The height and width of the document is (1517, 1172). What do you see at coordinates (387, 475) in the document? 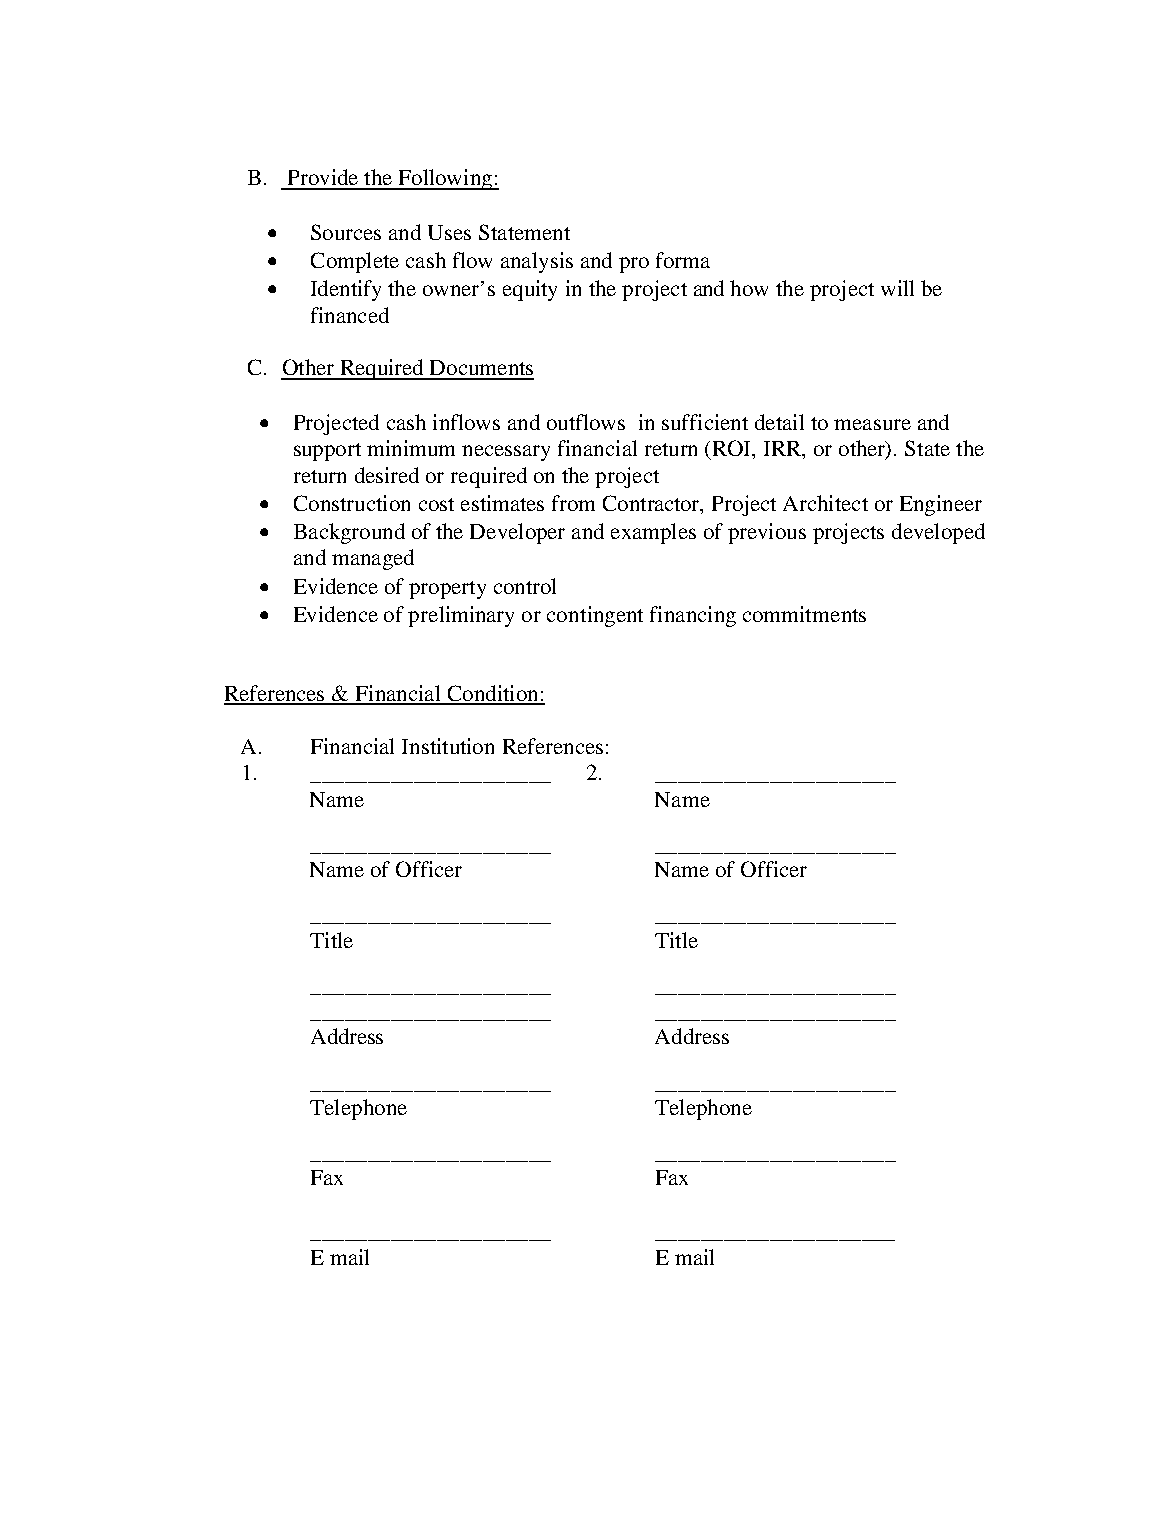
I see `desired` at bounding box center [387, 475].
